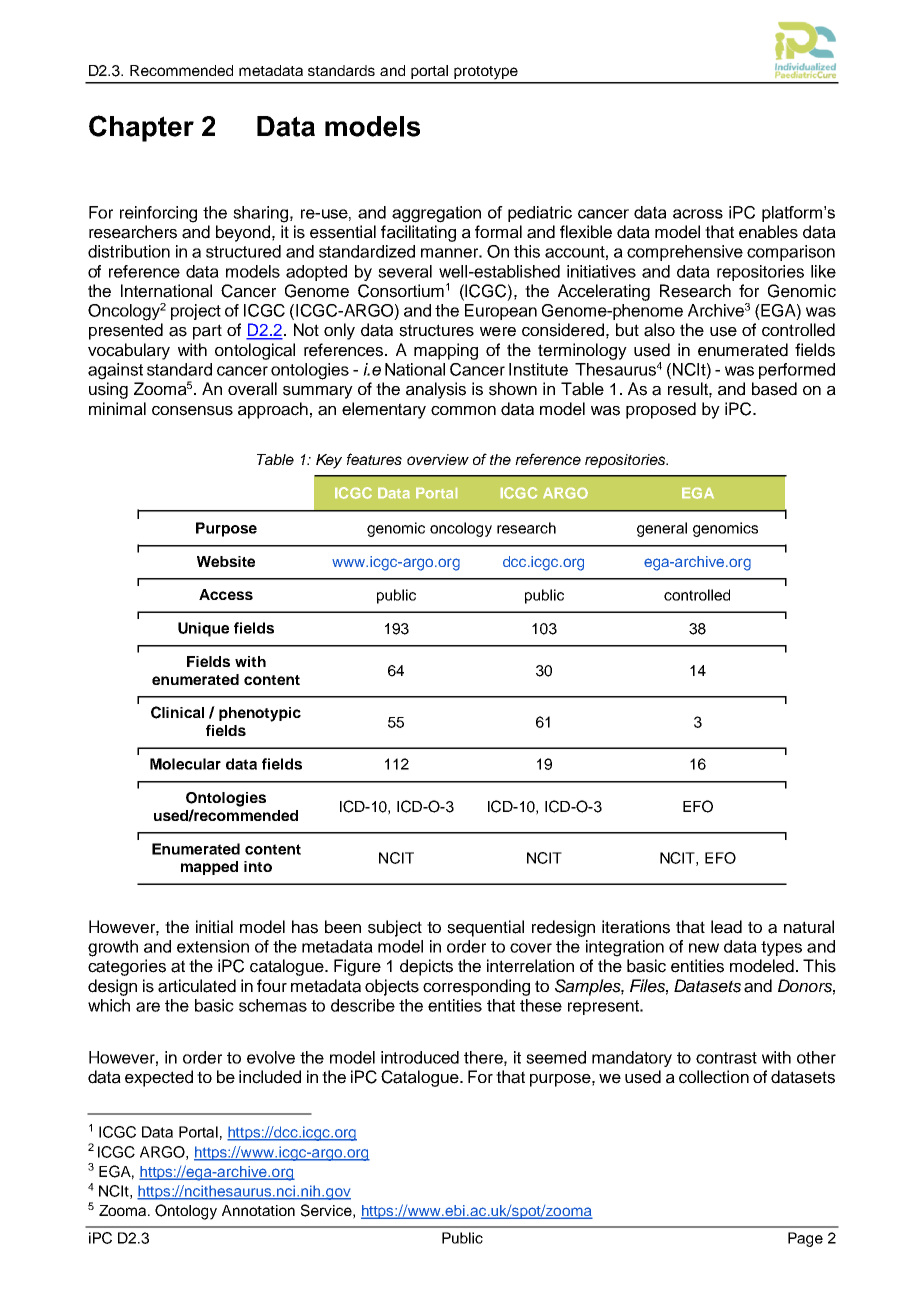 This screenshot has width=924, height=1308. What do you see at coordinates (260, 714) in the screenshot?
I see `phenotypic` at bounding box center [260, 714].
